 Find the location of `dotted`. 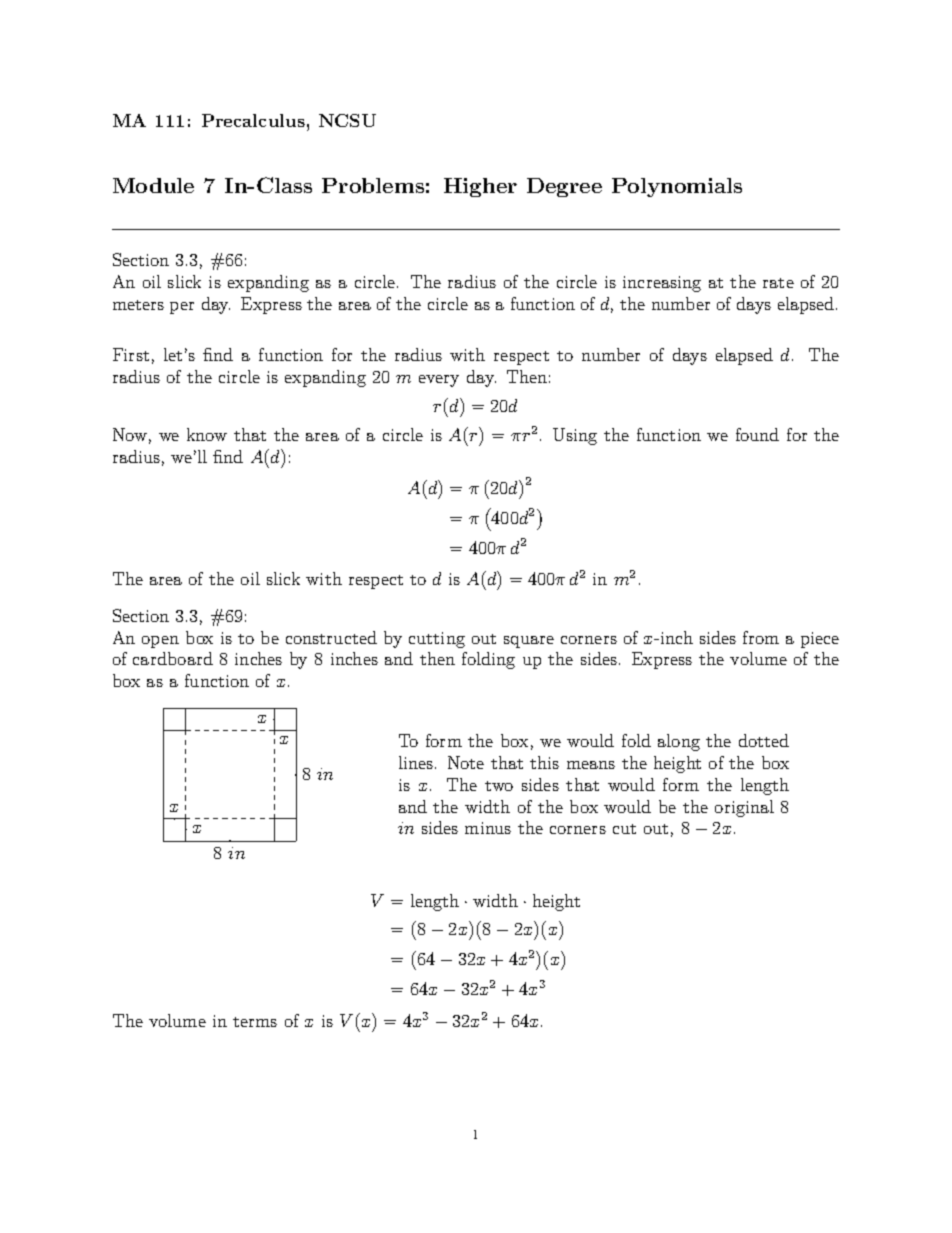

dotted is located at coordinates (764, 740).
